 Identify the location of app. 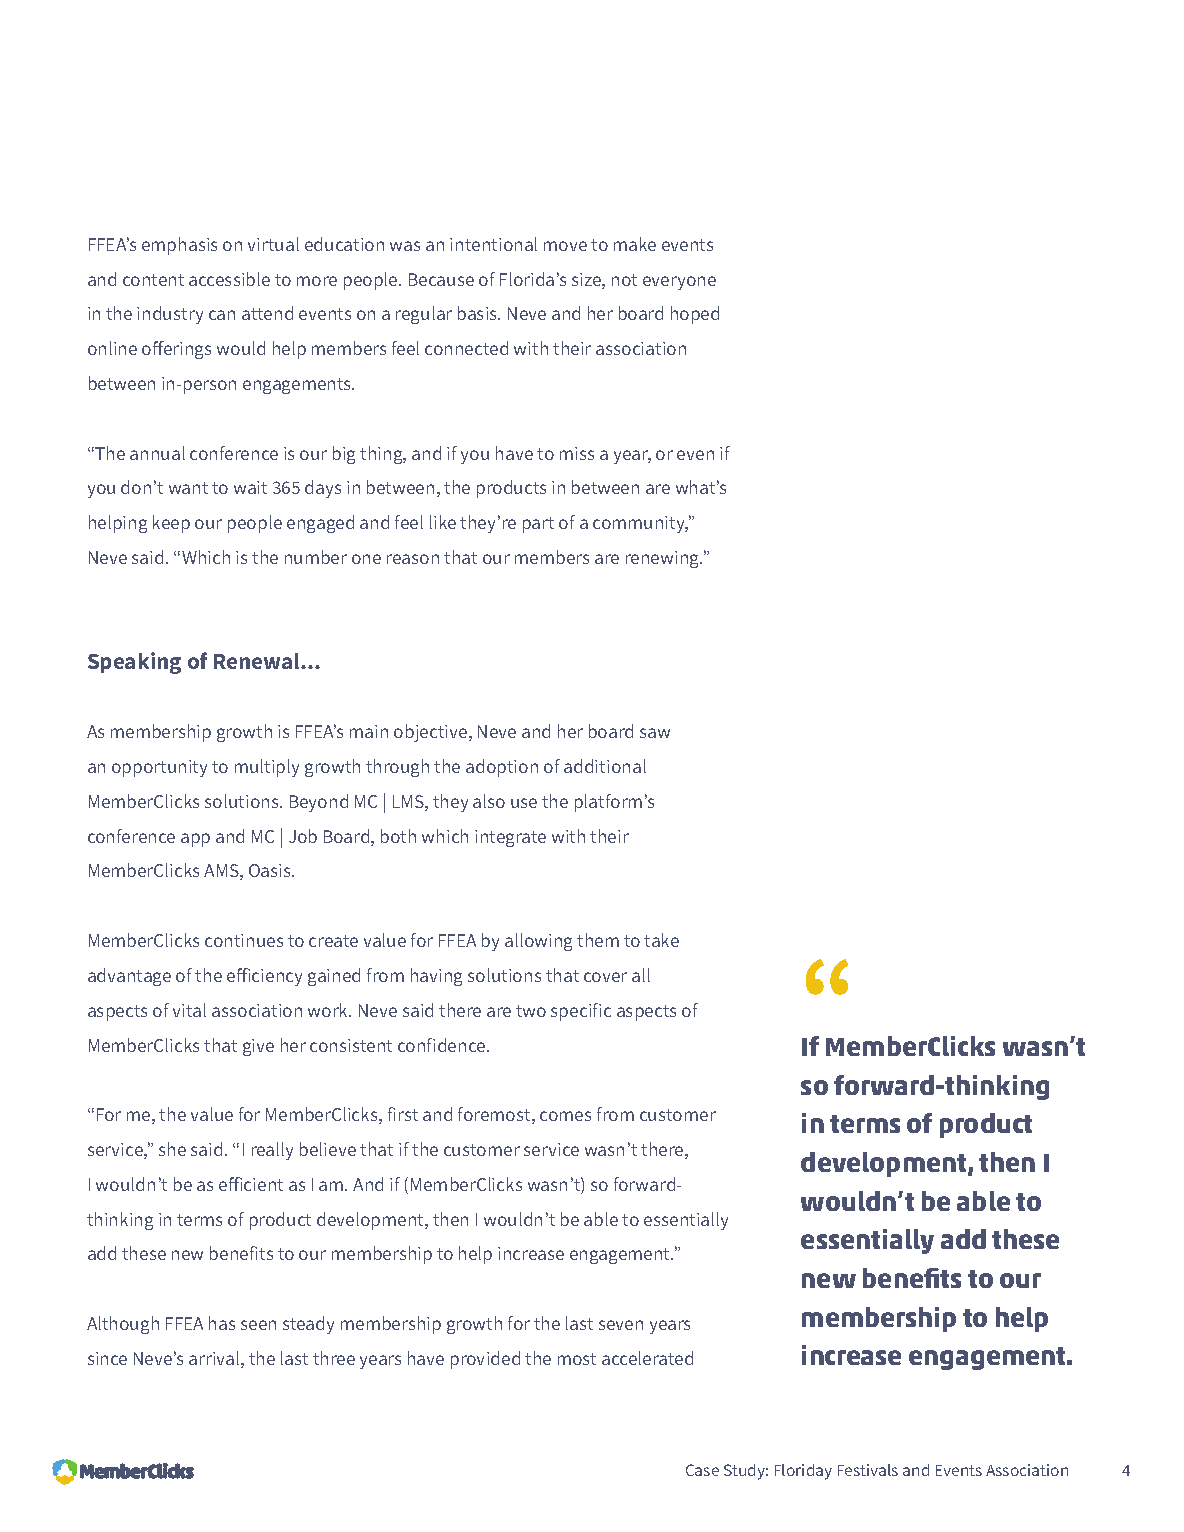
(195, 840).
